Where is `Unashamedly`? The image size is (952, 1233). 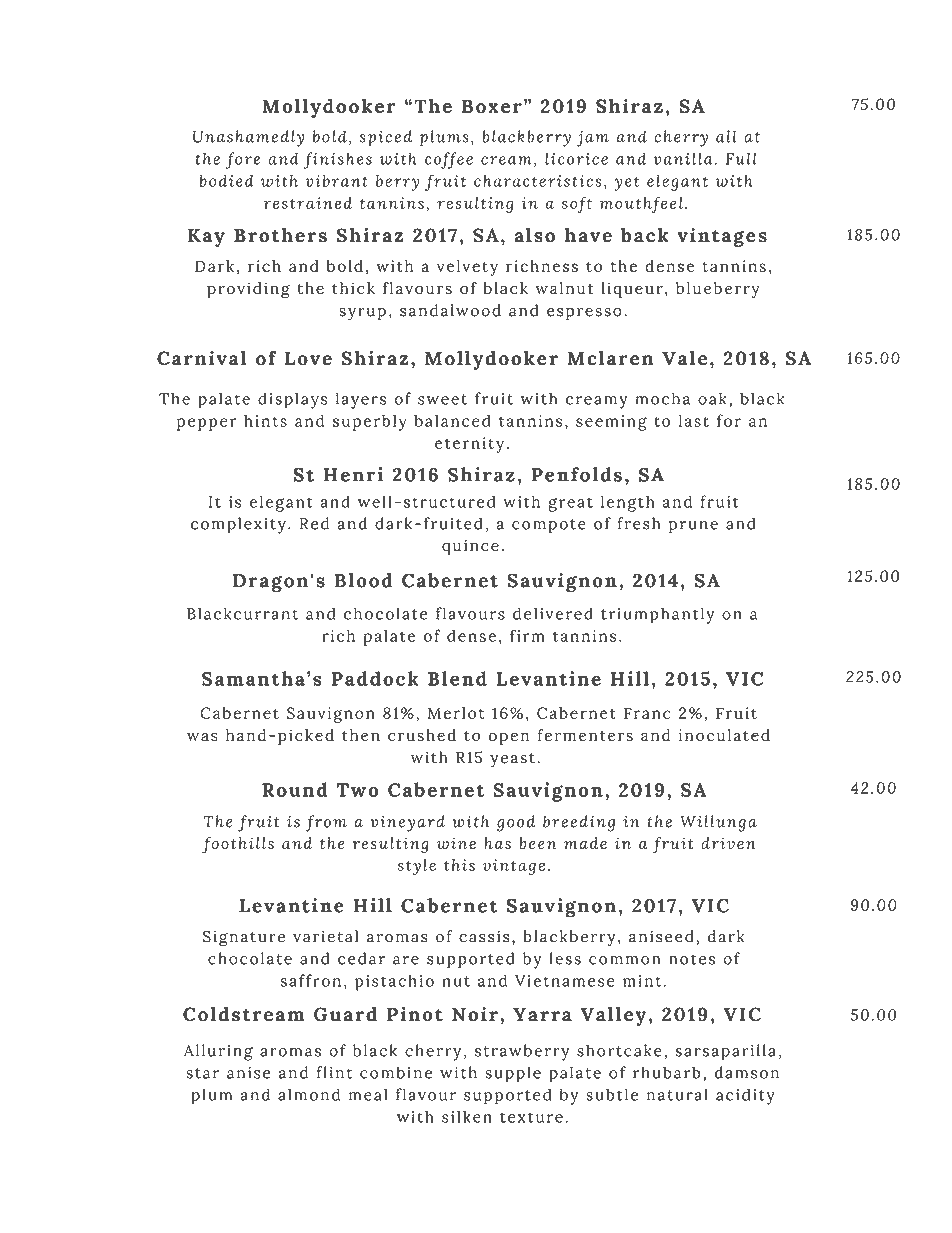 Unashamedly is located at coordinates (248, 138).
